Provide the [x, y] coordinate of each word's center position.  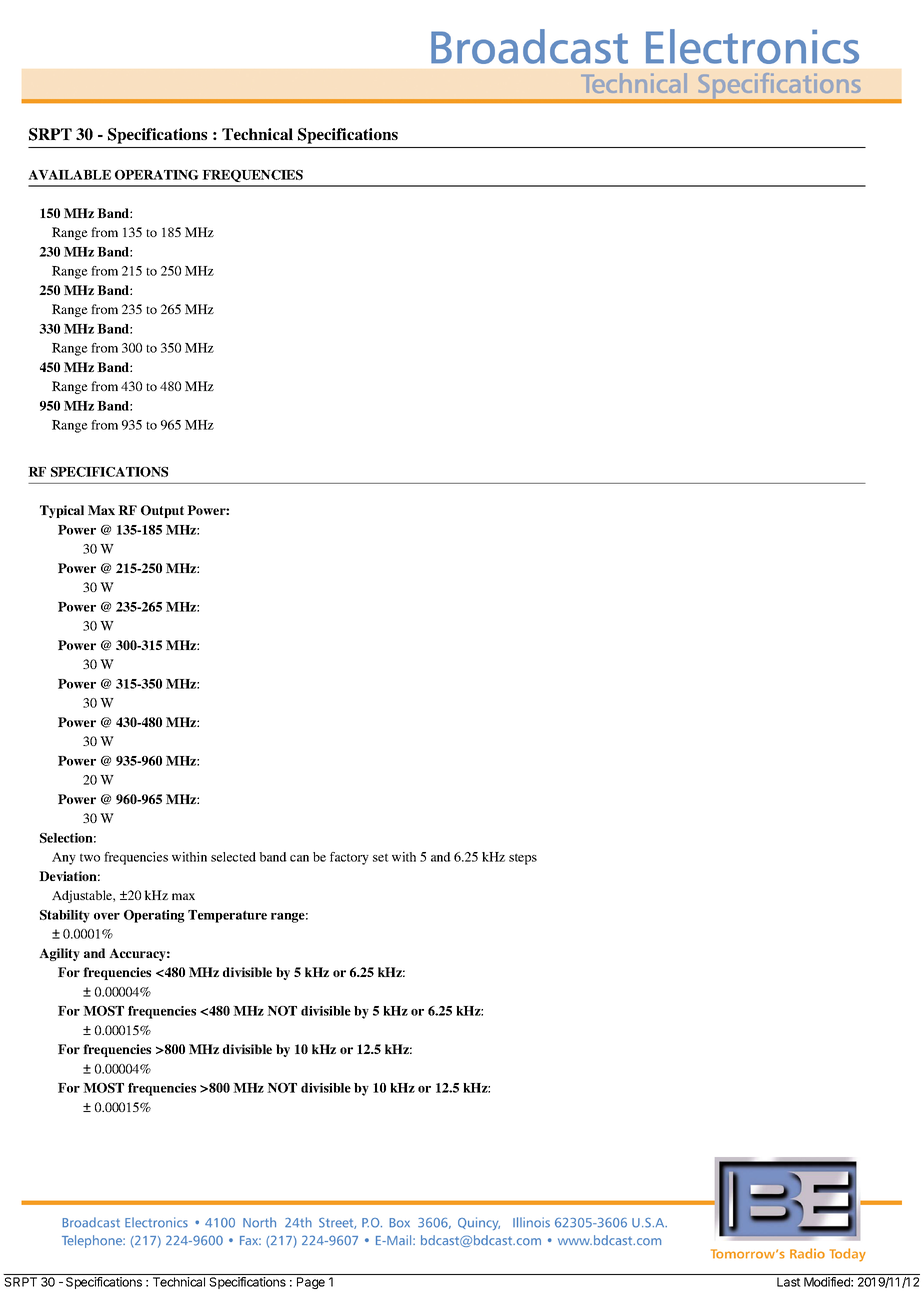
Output [162, 511]
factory [349, 858]
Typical [62, 511]
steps [523, 859]
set [381, 857]
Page [311, 1283]
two [90, 857]
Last [788, 1282]
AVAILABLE [69, 175]
